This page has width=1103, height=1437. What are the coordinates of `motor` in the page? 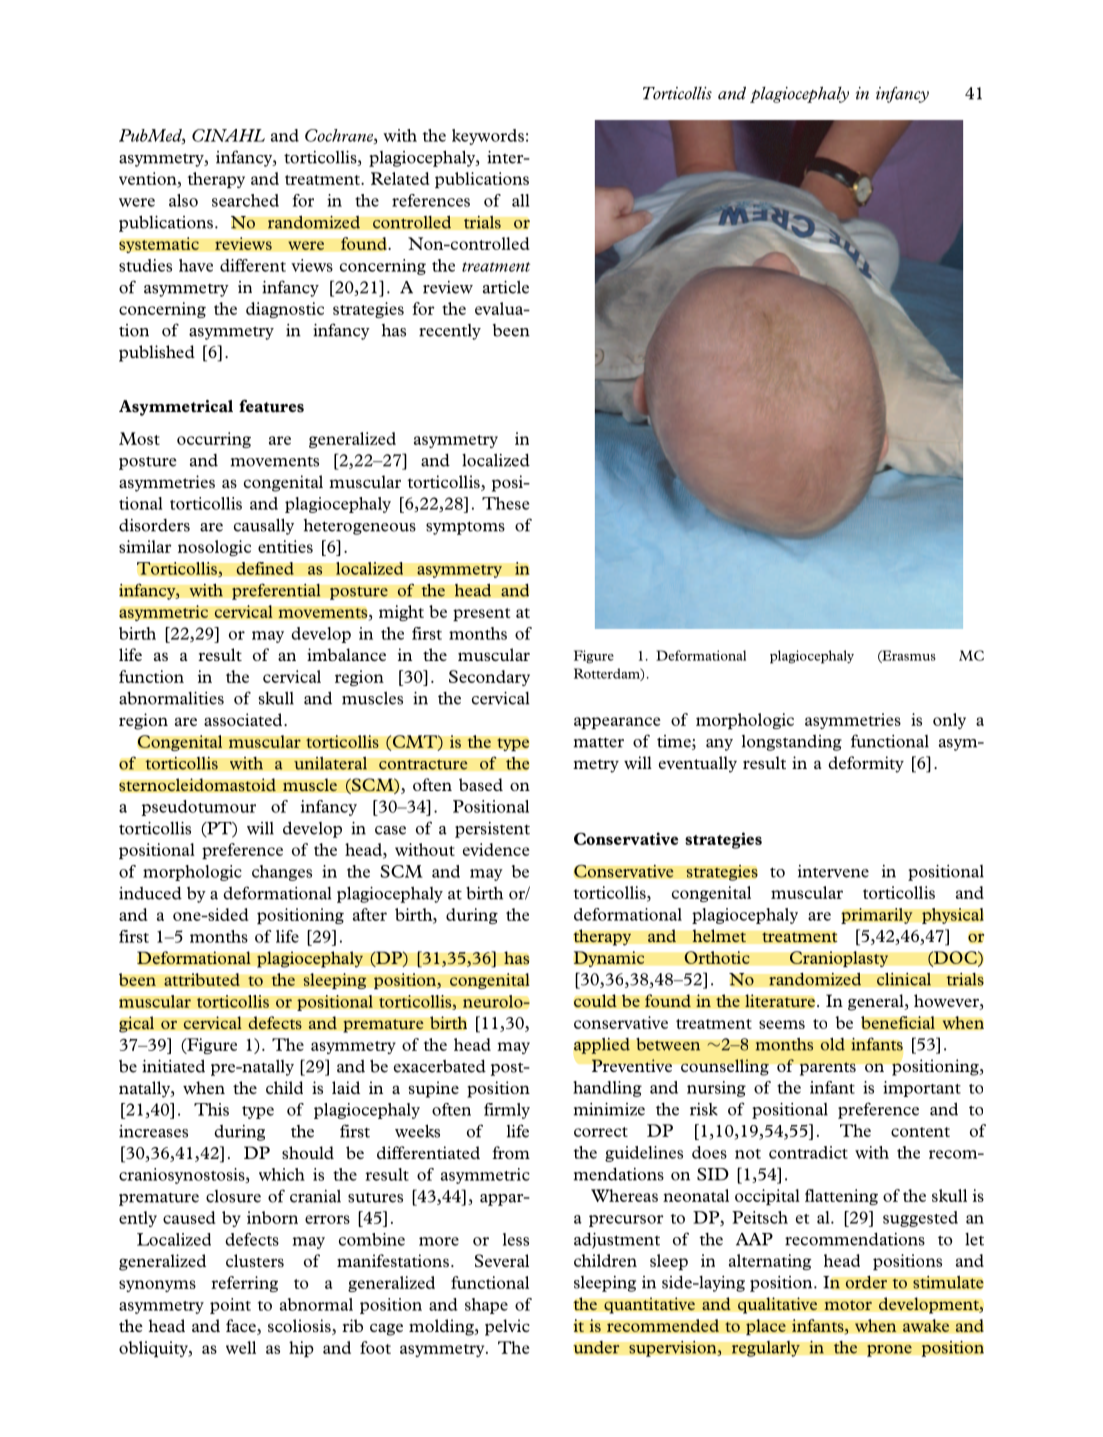 It's located at (848, 1305).
